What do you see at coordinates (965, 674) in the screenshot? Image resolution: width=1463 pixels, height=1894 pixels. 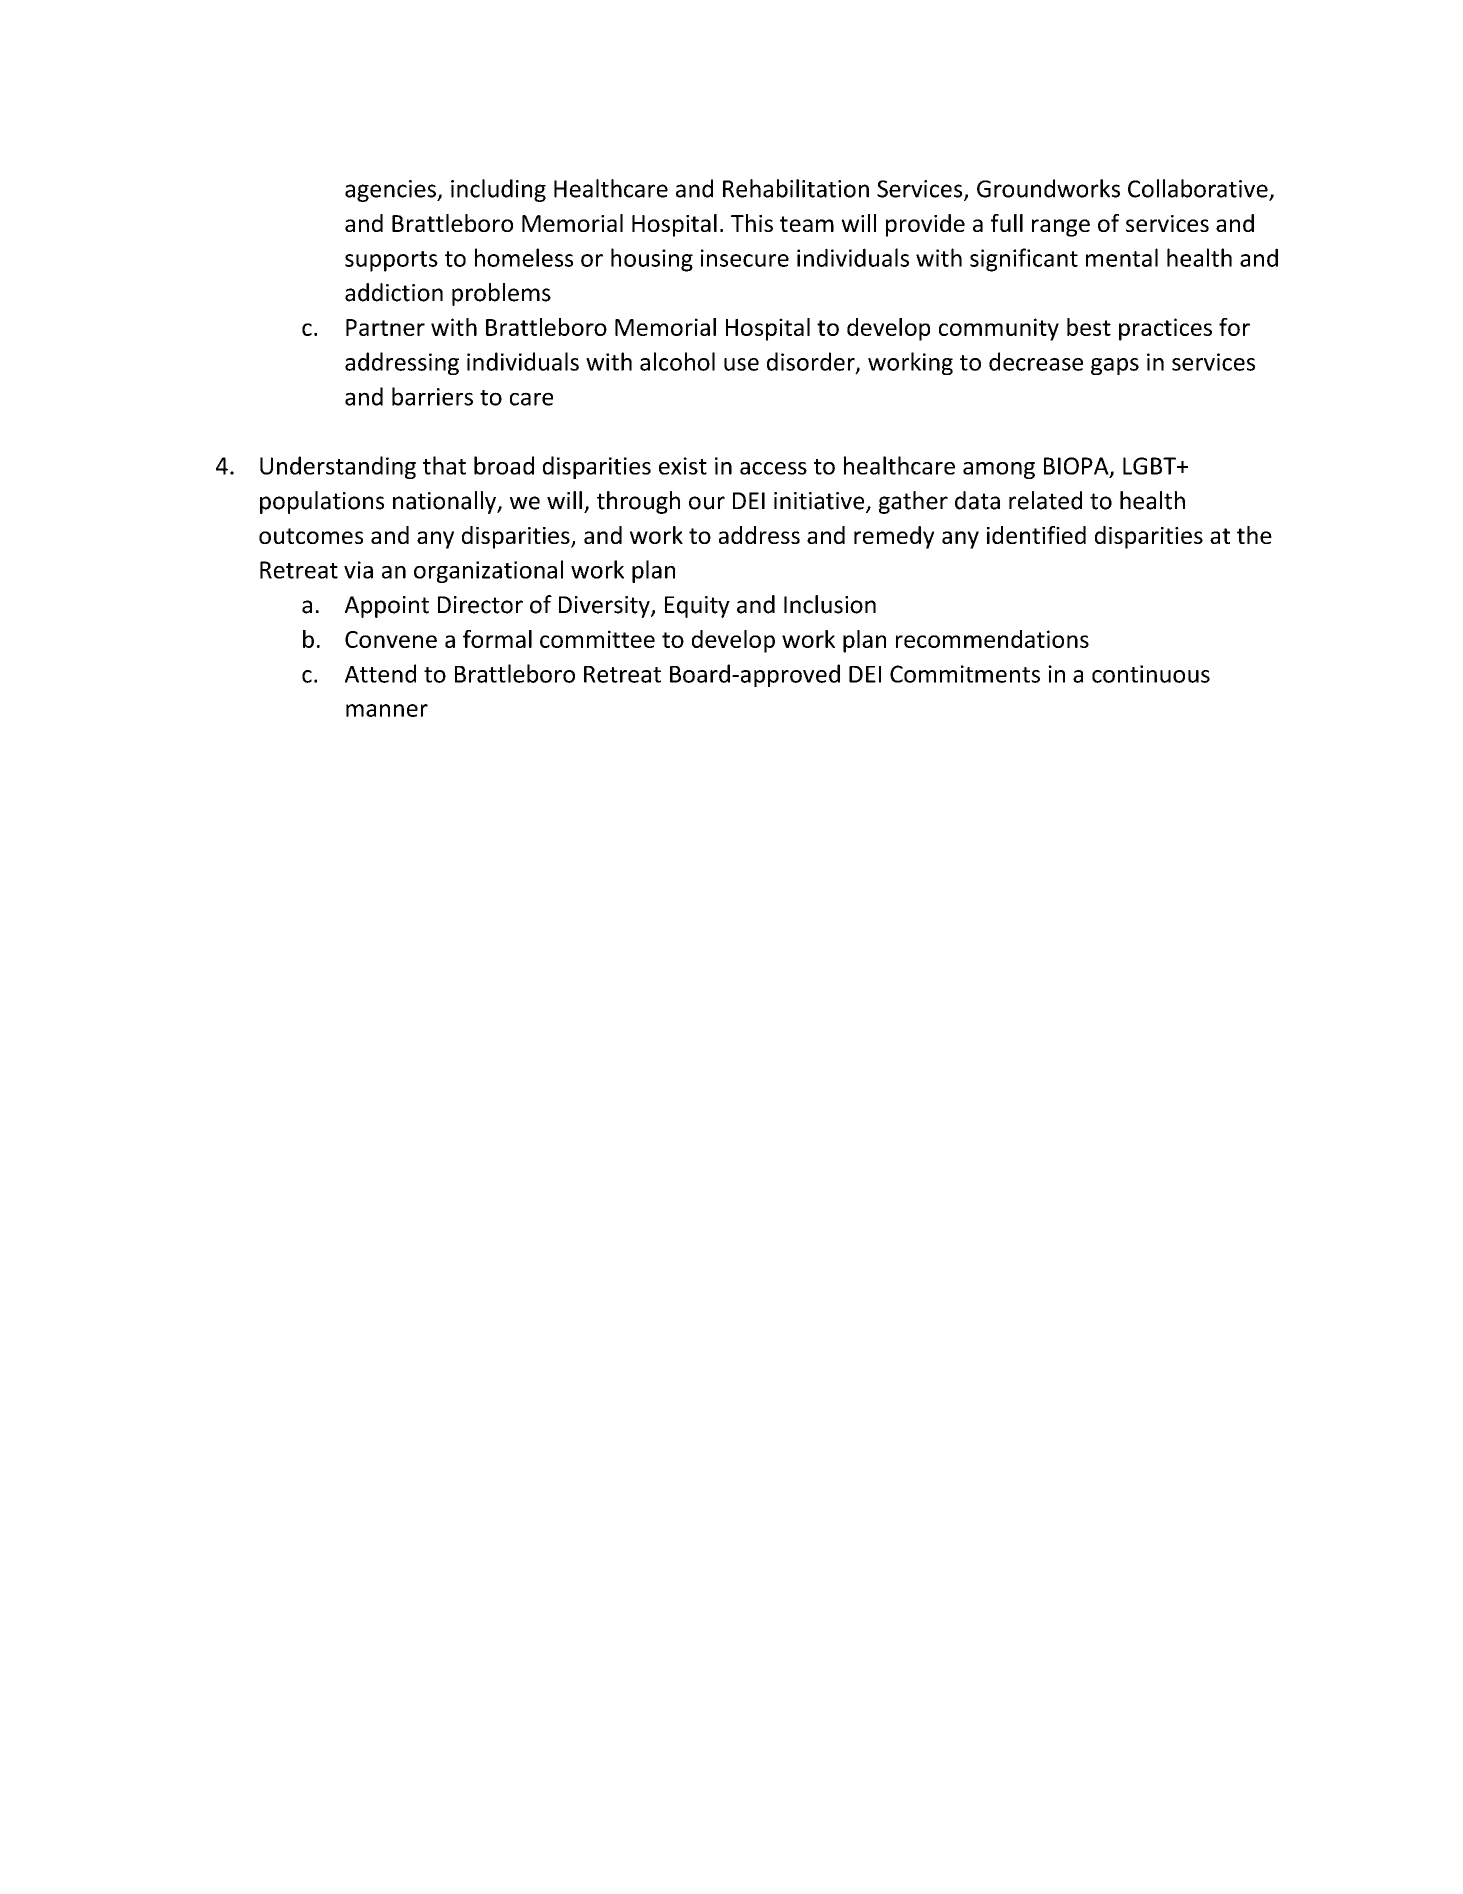 I see `Commitments` at bounding box center [965, 674].
